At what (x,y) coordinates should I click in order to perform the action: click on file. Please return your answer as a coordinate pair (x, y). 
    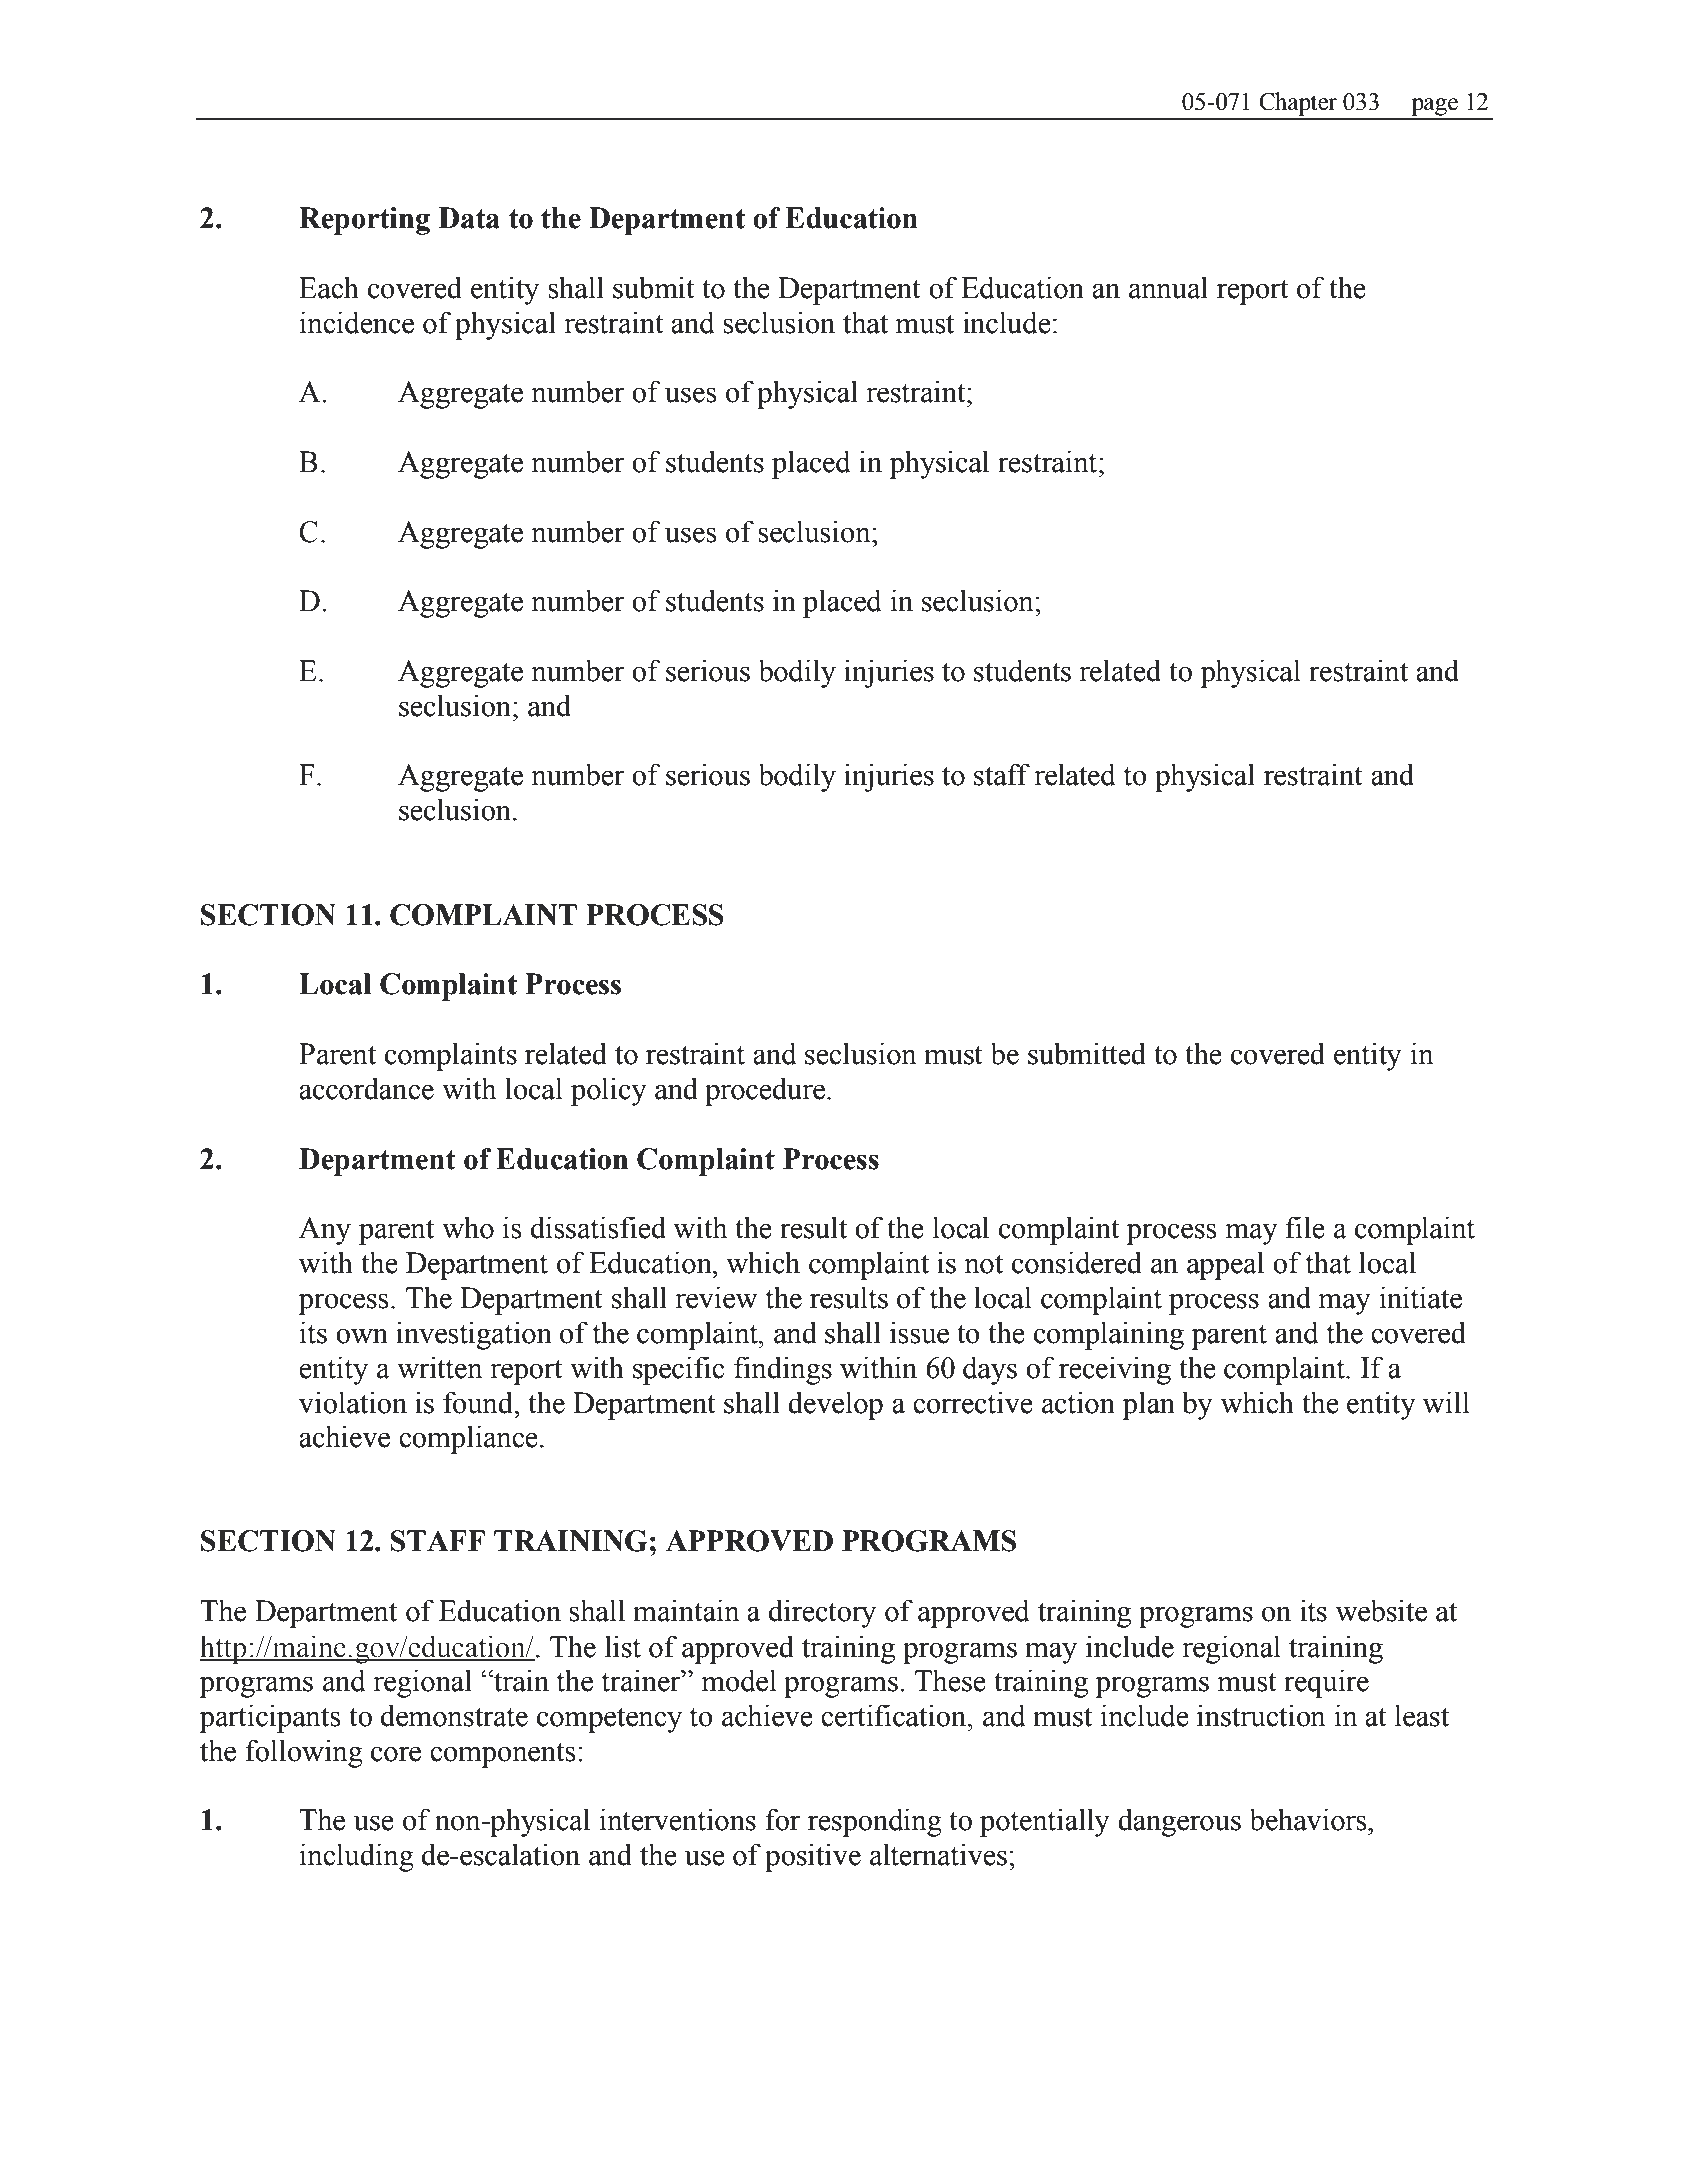
    Looking at the image, I should click on (1305, 1227).
